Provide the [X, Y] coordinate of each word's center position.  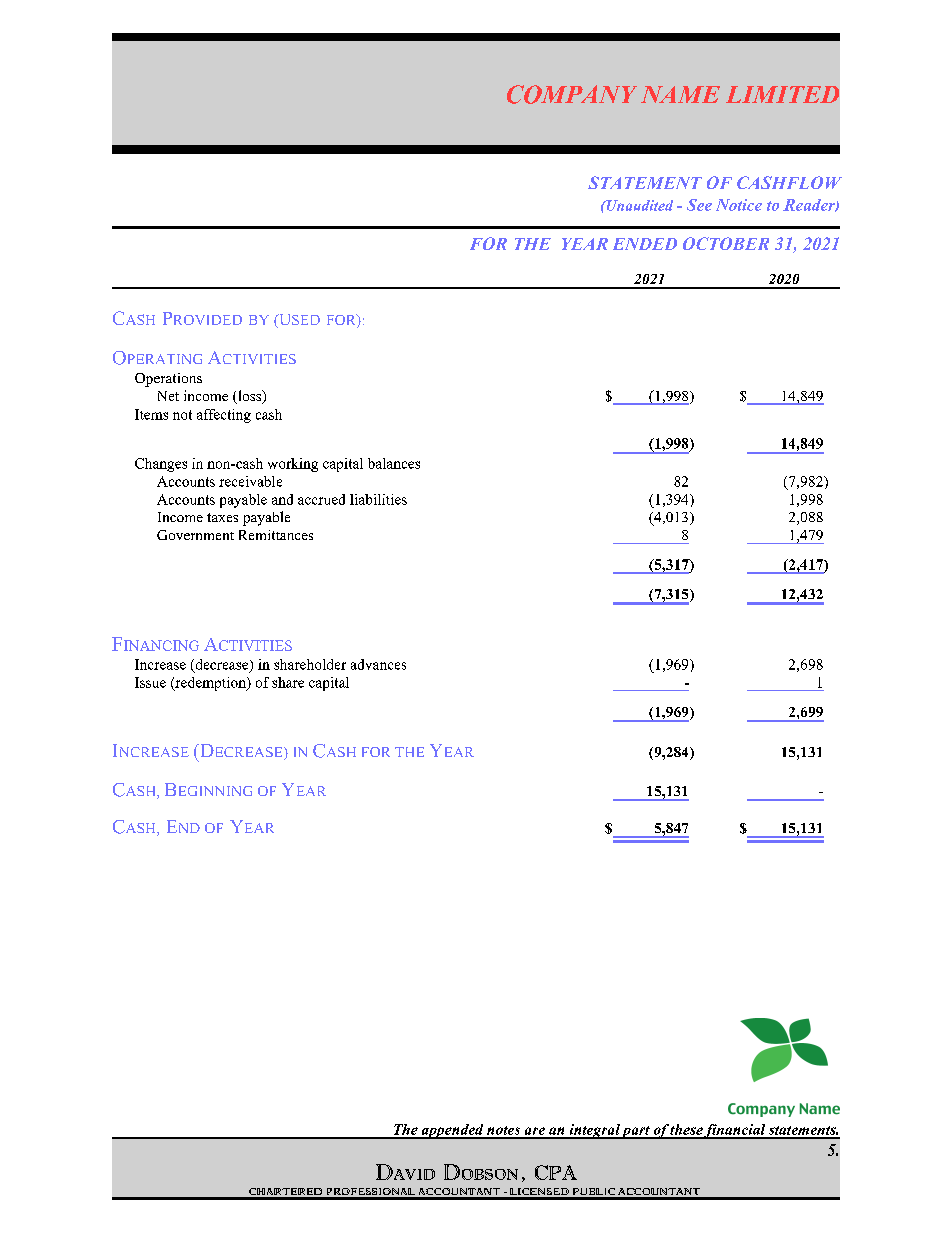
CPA [556, 1172]
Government [195, 535]
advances [378, 664]
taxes [222, 517]
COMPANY [572, 94]
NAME [680, 94]
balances [394, 463]
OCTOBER [726, 243]
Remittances [276, 535]
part [636, 1132]
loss [250, 397]
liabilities [378, 499]
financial [735, 1131]
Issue [150, 682]
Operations [168, 380]
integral [594, 1131]
